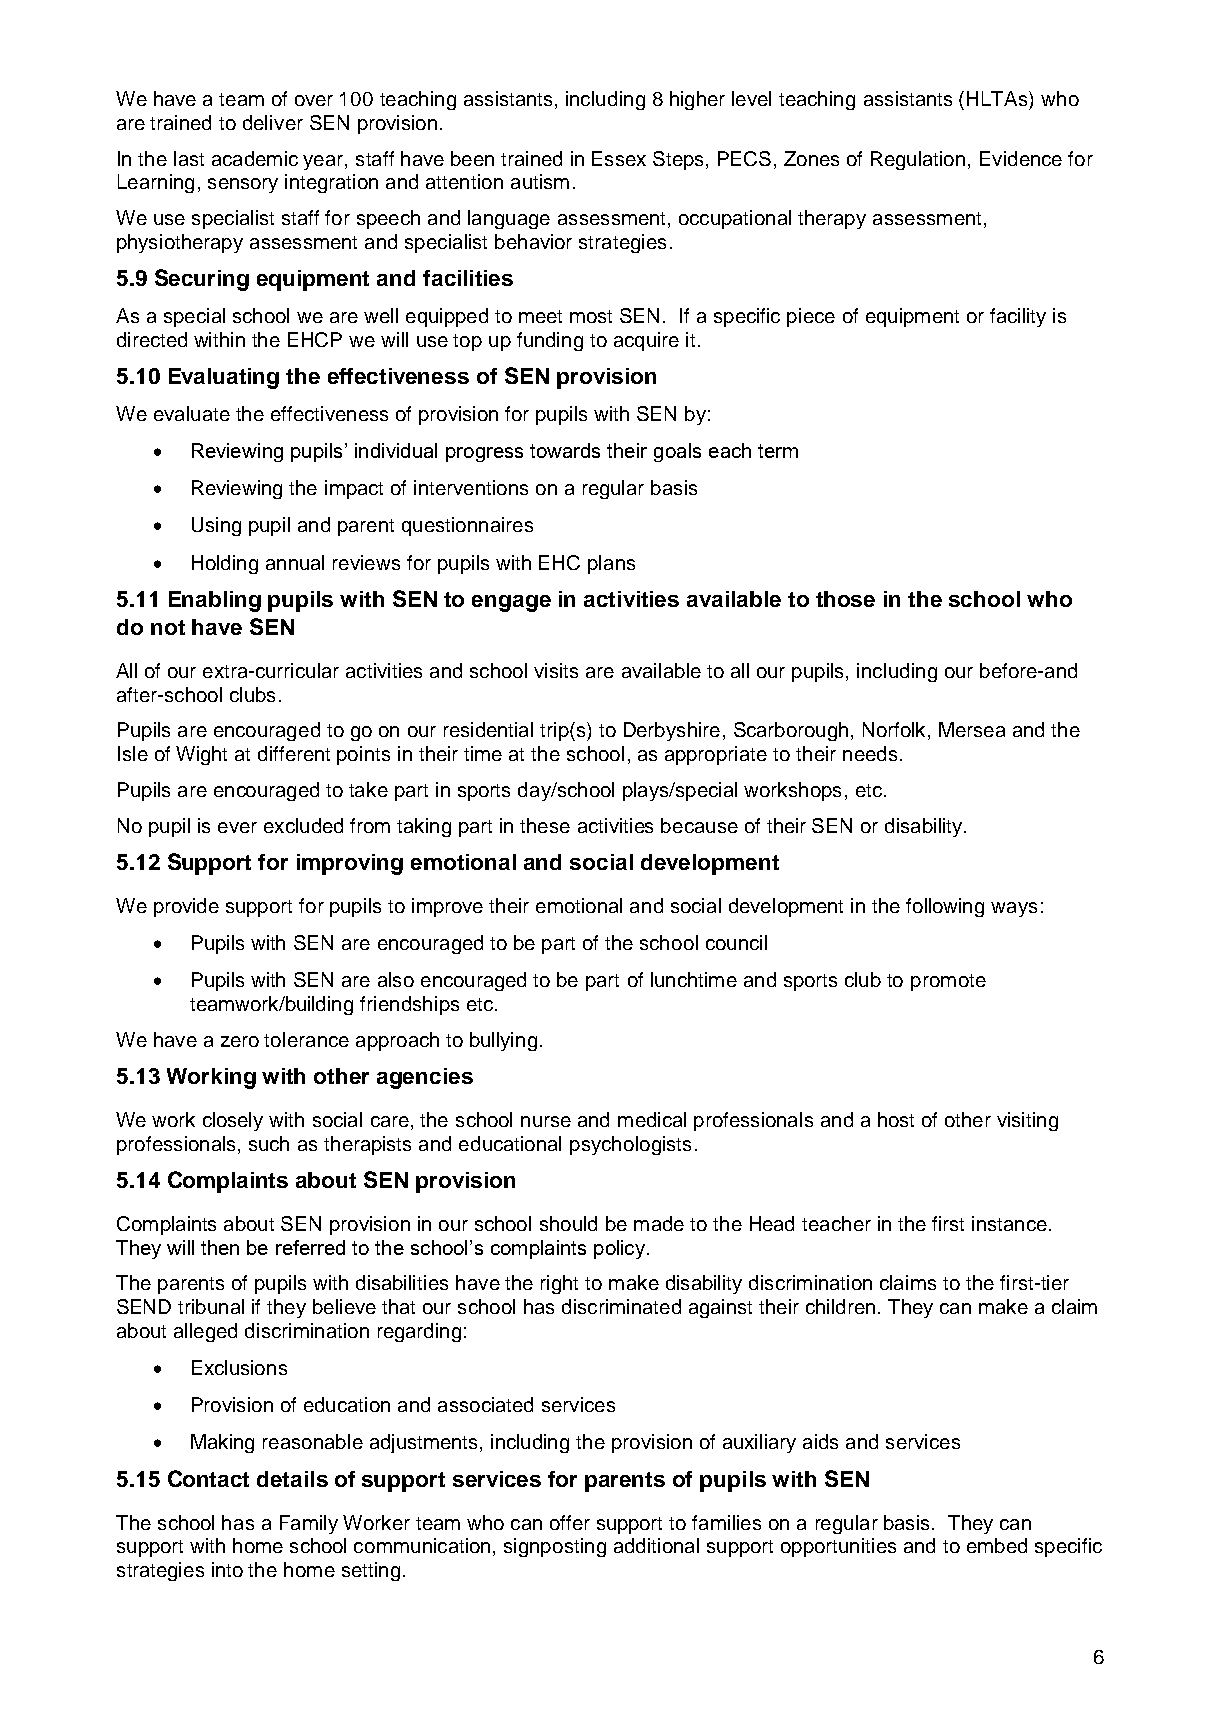  Describe the element at coordinates (255, 158) in the page. I see `academic` at that location.
